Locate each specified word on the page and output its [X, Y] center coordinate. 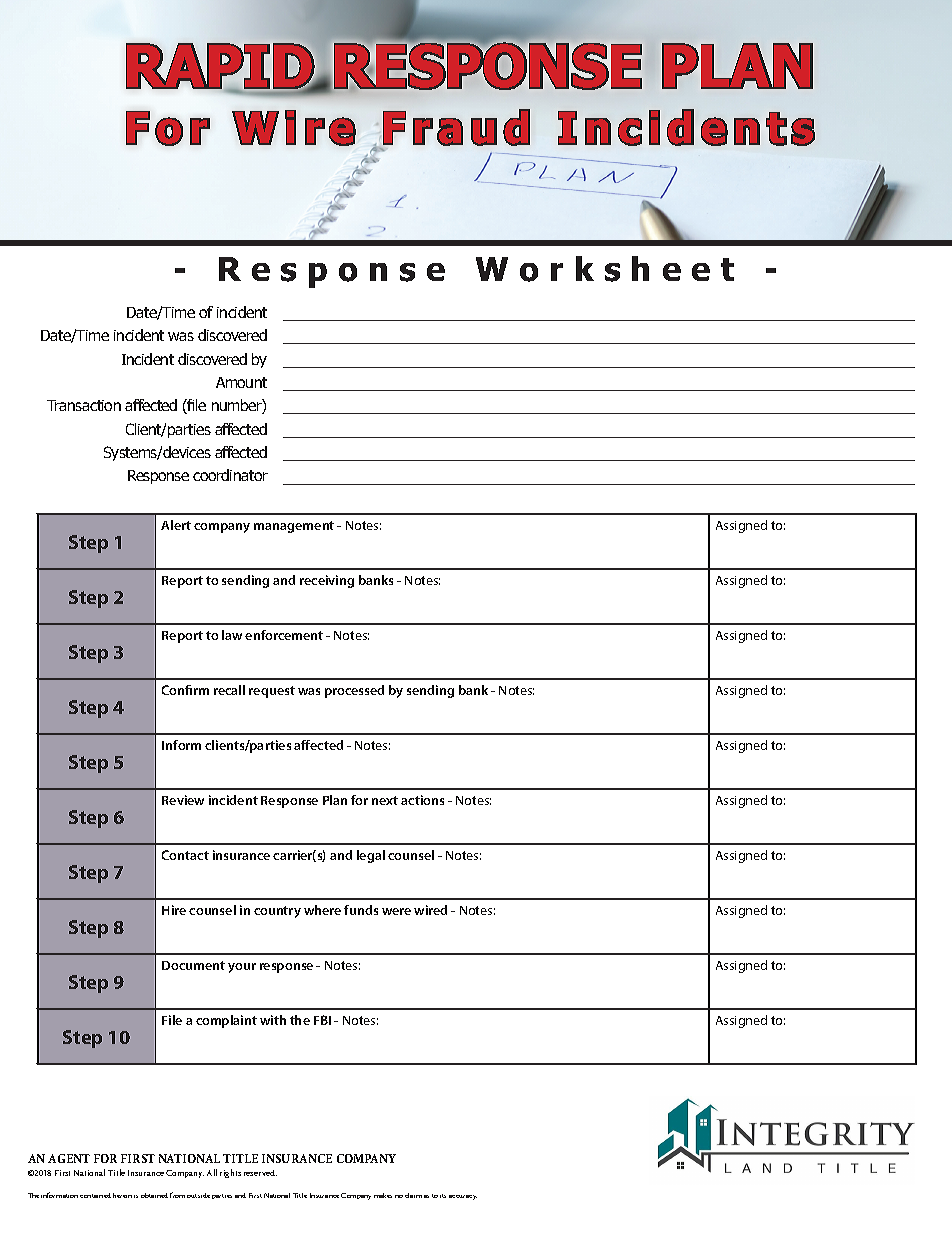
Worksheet [605, 269]
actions [422, 800]
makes [383, 1195]
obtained [154, 1195]
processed [354, 691]
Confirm [185, 690]
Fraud [456, 127]
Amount [241, 382]
